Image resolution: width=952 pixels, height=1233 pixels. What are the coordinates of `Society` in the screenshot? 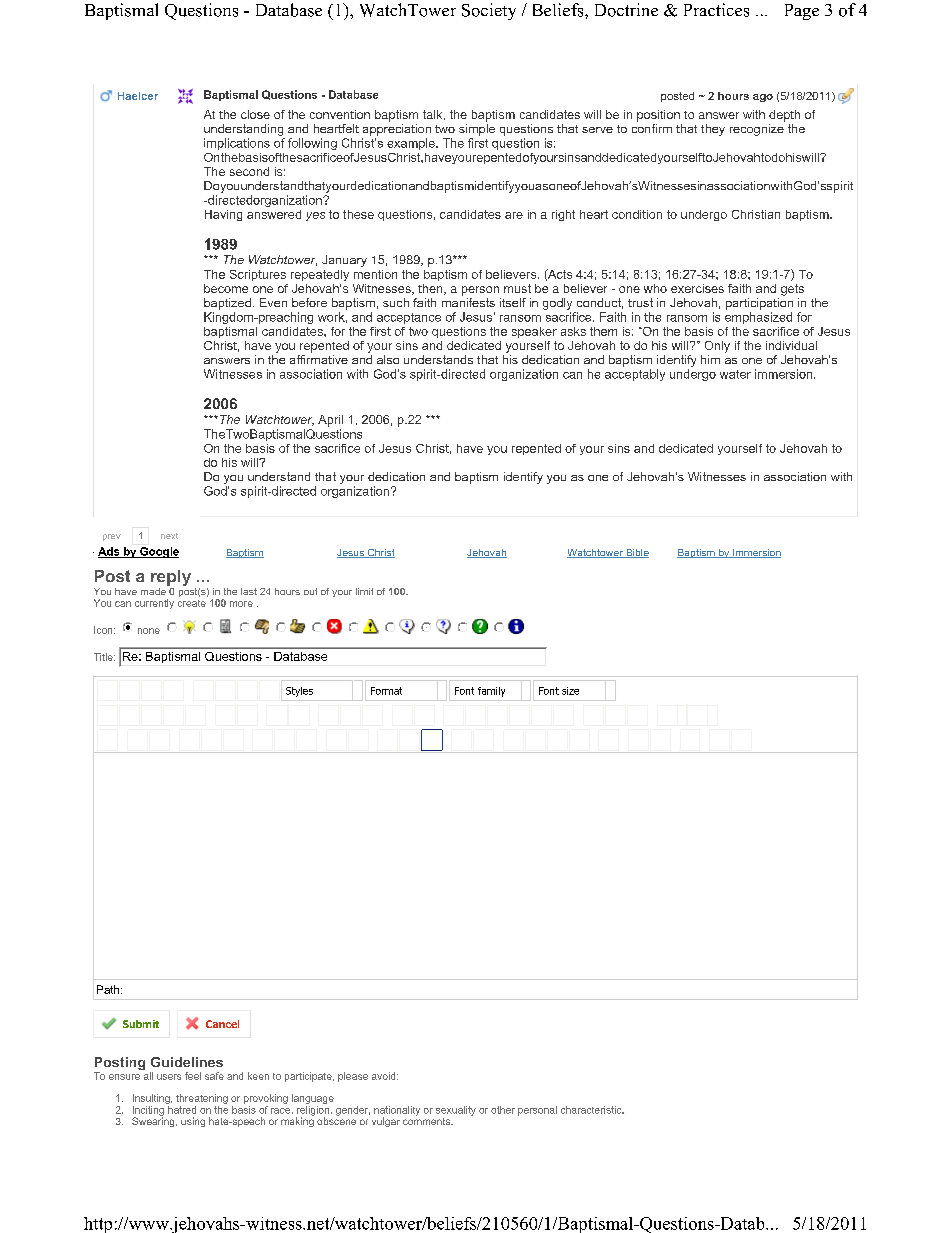 It's located at (489, 11).
